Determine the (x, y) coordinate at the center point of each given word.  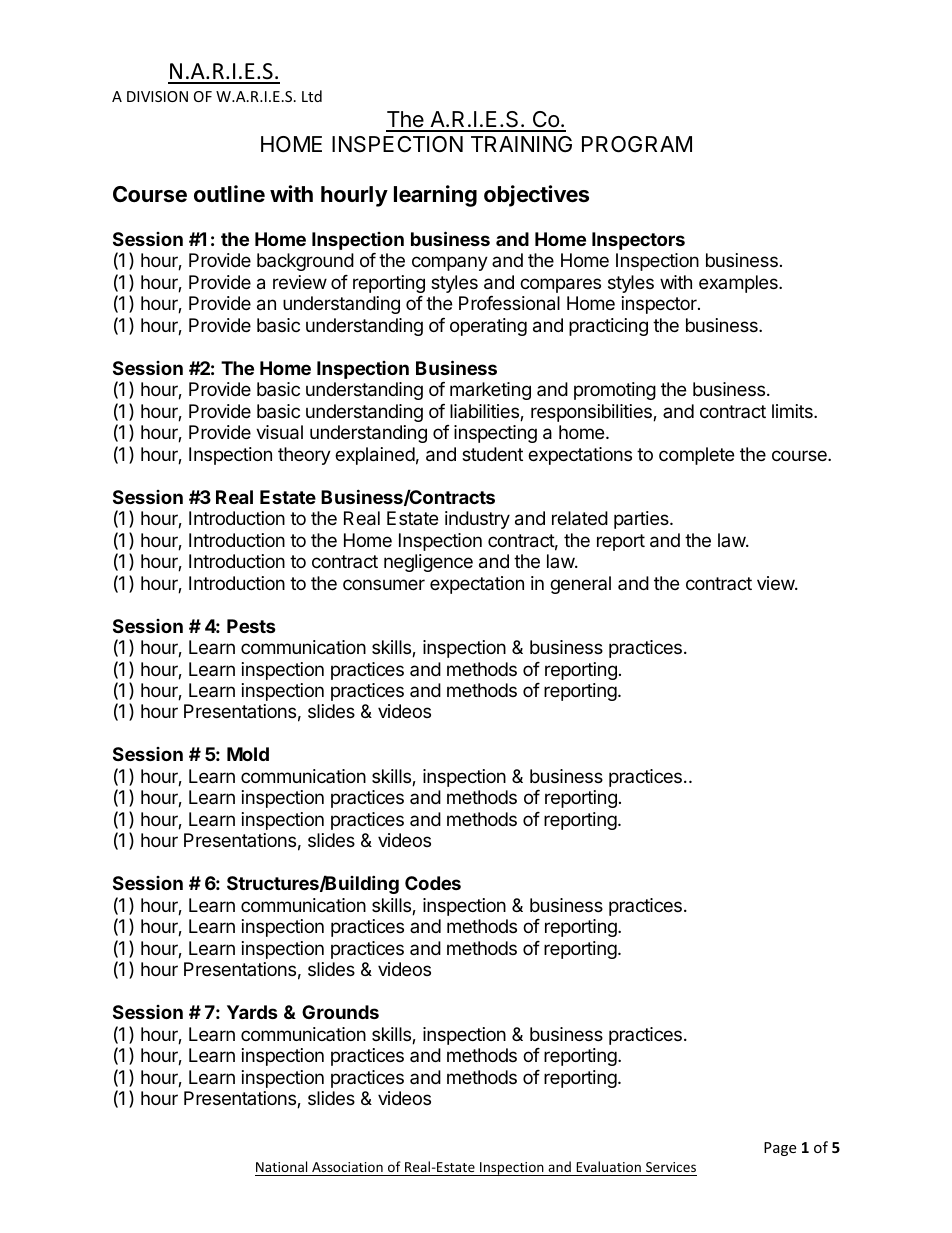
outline (229, 194)
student (492, 454)
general (580, 585)
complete (696, 456)
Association (347, 1167)
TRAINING (521, 144)
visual (279, 432)
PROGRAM (637, 144)
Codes (433, 883)
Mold (248, 754)
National (281, 1166)
